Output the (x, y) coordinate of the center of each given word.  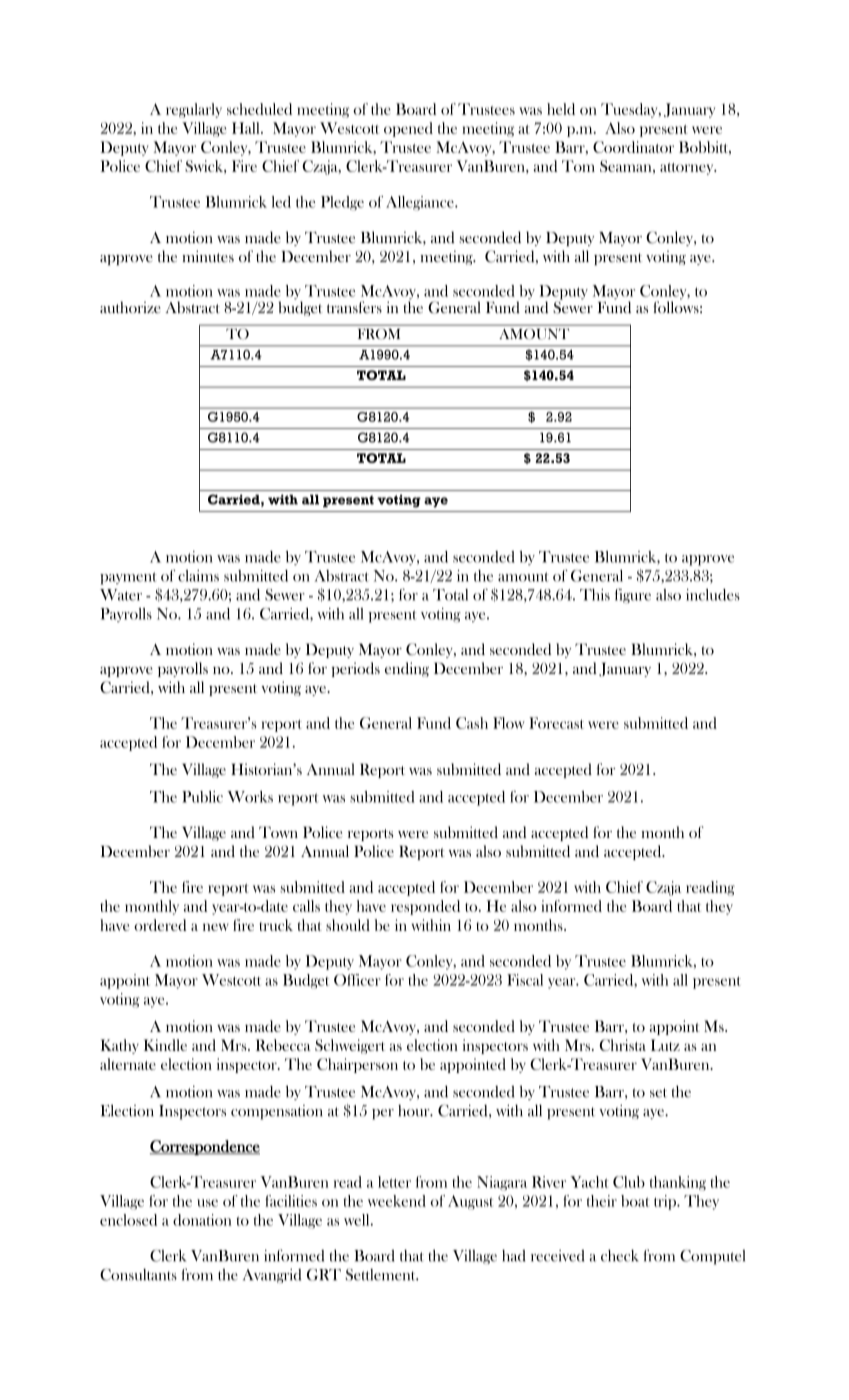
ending (407, 669)
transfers (354, 307)
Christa (623, 1045)
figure (633, 596)
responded (425, 907)
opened (408, 129)
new (216, 927)
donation (202, 1220)
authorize (130, 307)
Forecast (556, 723)
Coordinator (633, 147)
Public (202, 797)
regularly (194, 110)
